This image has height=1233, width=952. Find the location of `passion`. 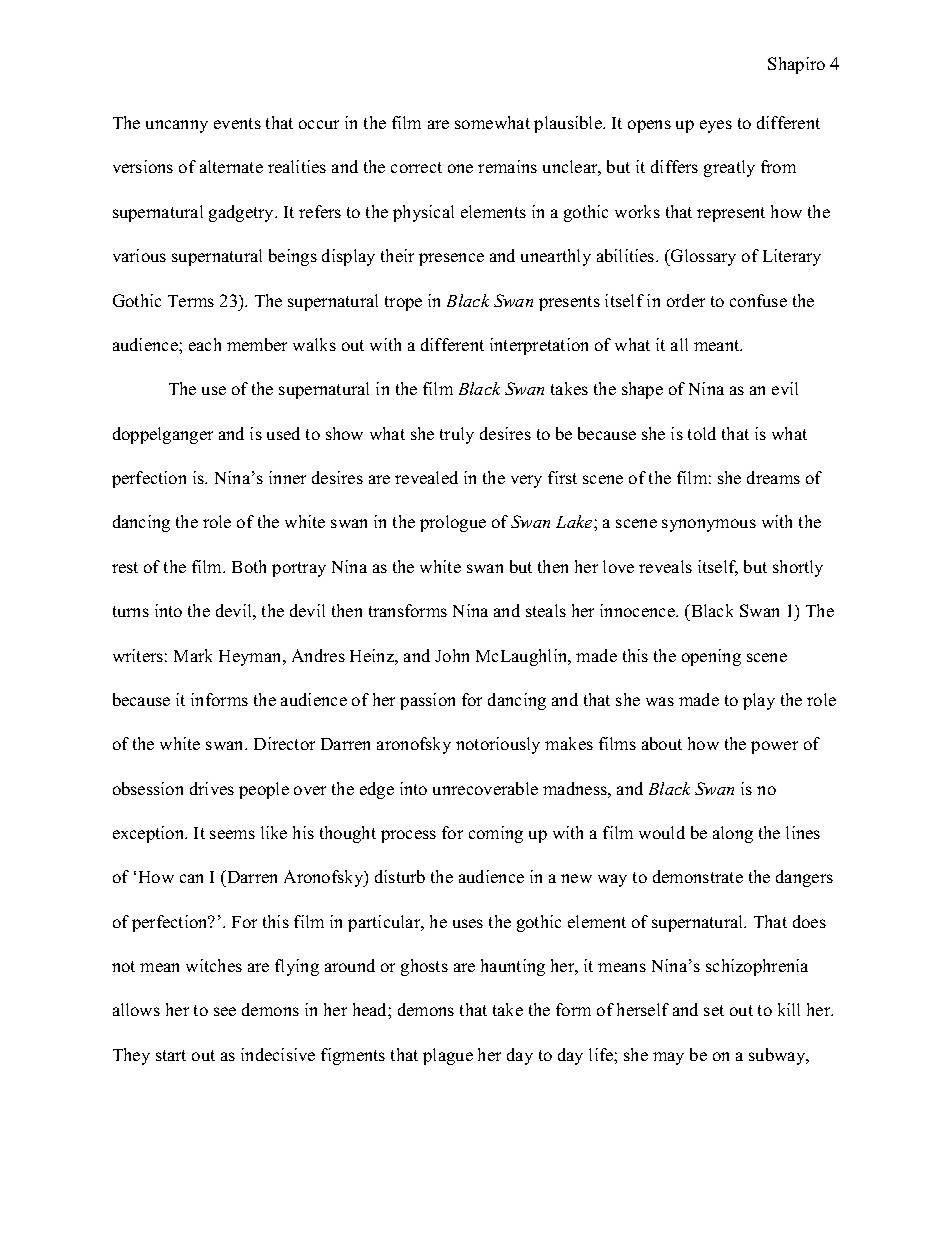

passion is located at coordinates (427, 701).
